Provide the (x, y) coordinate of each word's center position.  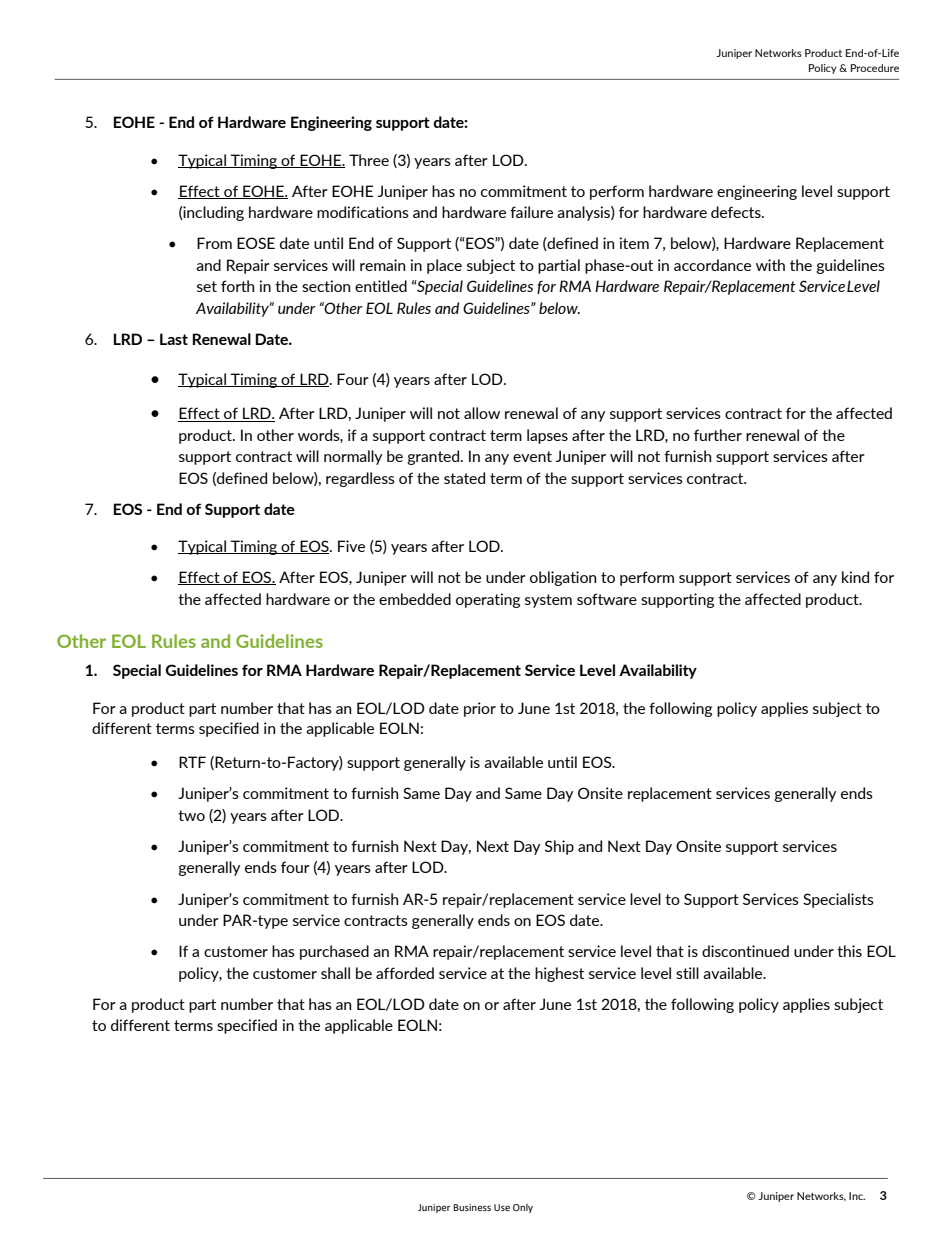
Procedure (875, 68)
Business (472, 1207)
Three (369, 160)
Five (351, 546)
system (548, 601)
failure (531, 212)
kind (855, 577)
